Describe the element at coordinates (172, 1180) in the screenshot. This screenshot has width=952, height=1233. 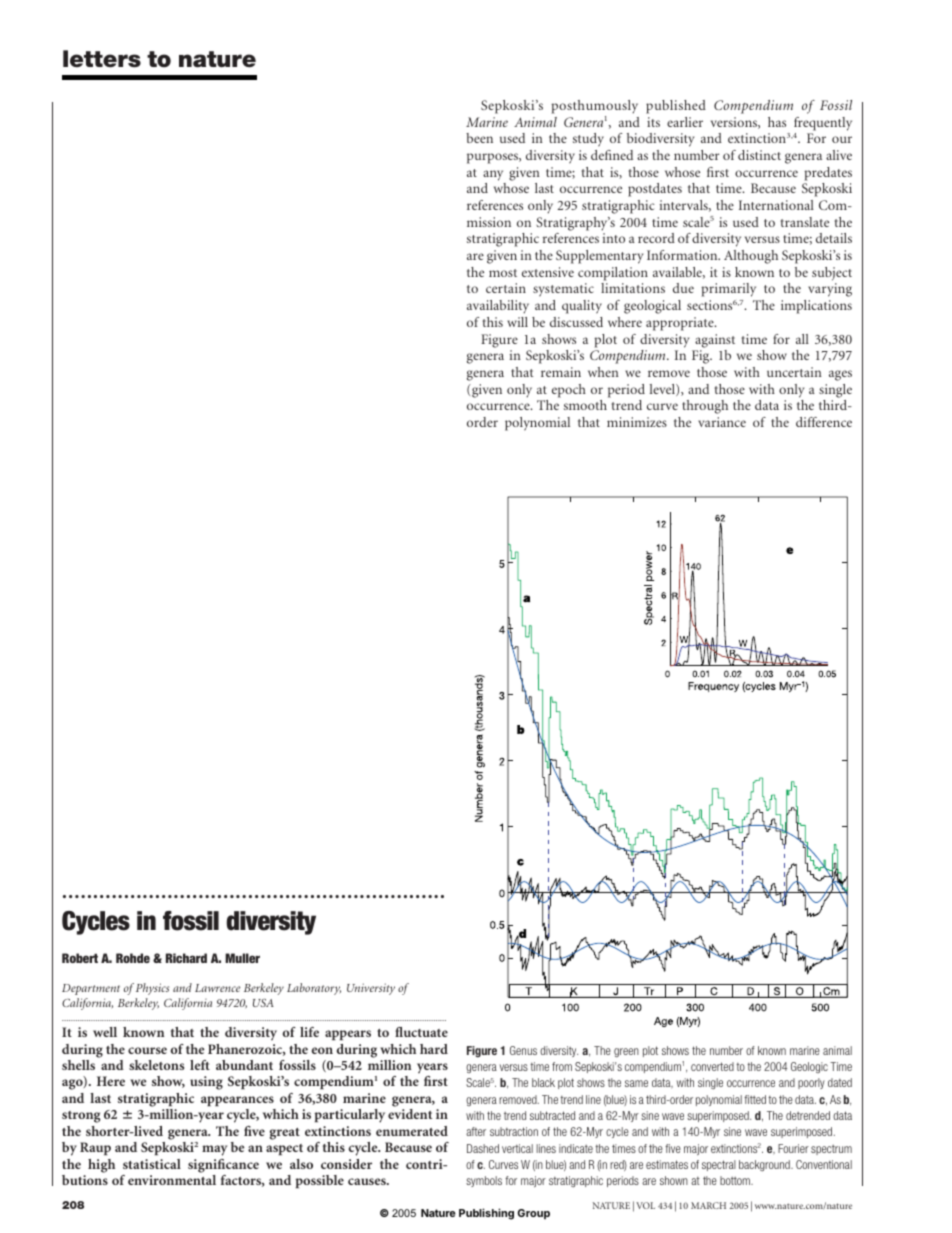
I see `environmental` at that location.
